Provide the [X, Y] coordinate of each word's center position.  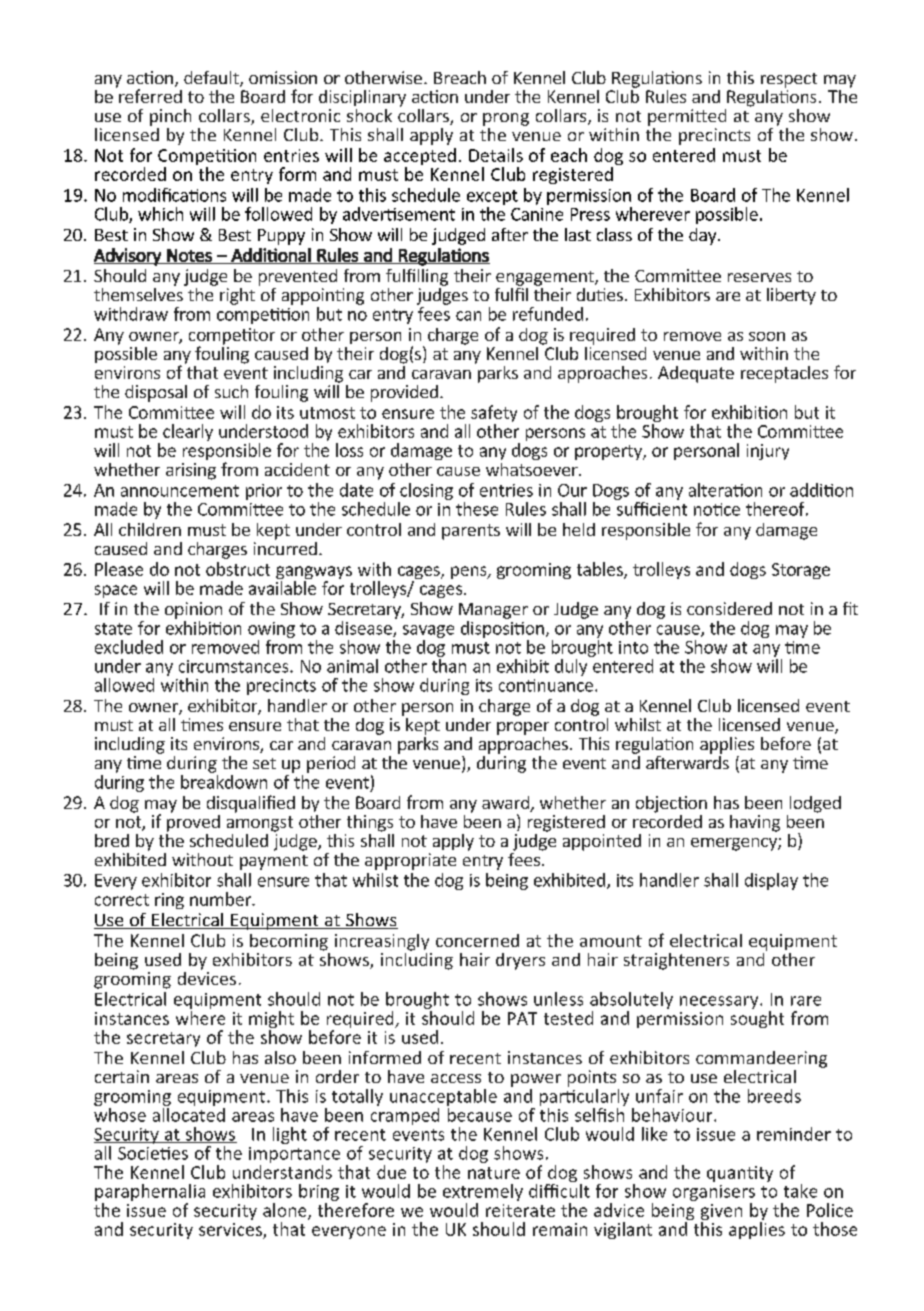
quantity [740, 1174]
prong [506, 119]
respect [789, 80]
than [449, 666]
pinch [170, 117]
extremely [483, 1194]
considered [729, 608]
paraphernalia [150, 1194]
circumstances [235, 666]
